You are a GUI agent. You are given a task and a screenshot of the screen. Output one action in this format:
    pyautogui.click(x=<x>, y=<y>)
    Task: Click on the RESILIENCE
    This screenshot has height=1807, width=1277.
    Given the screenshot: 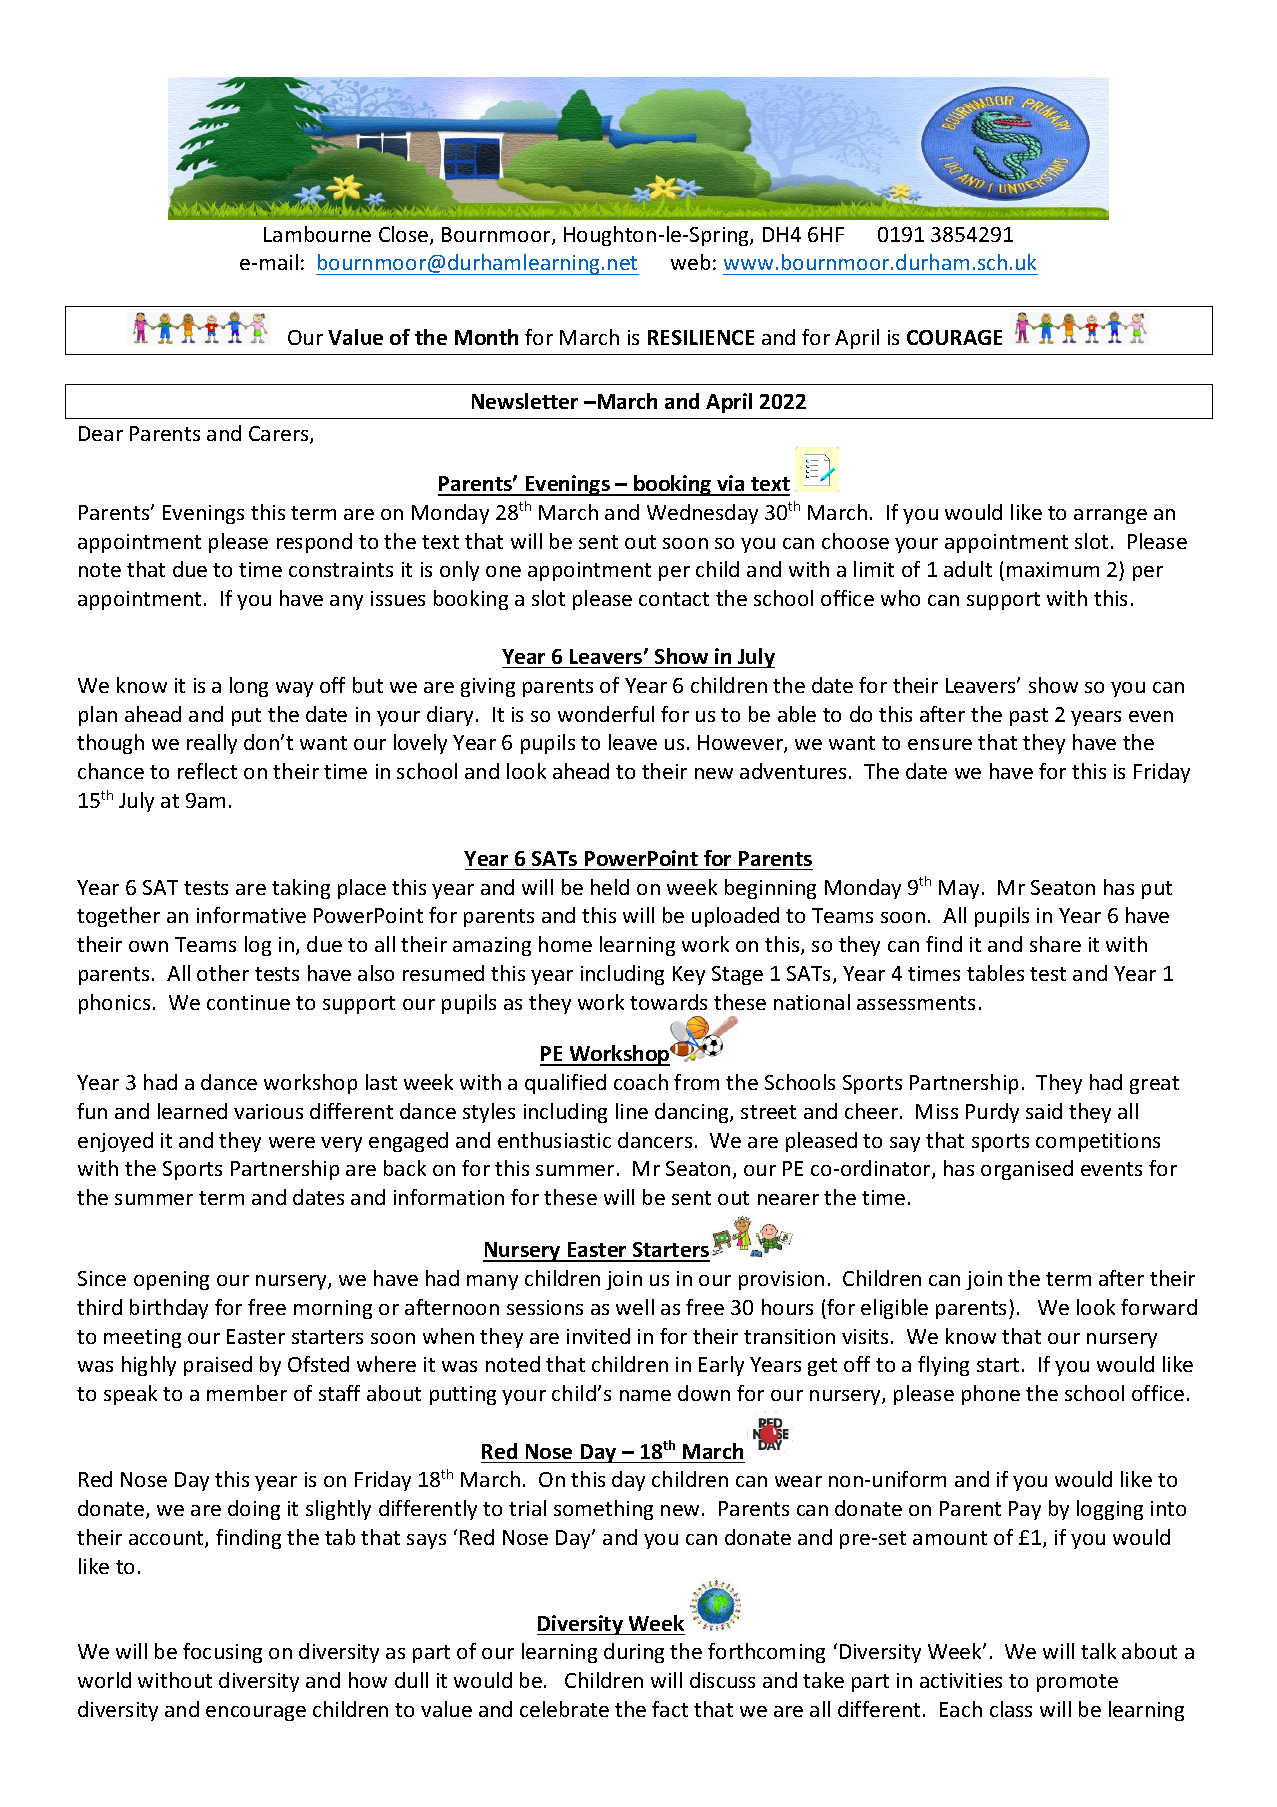 What is the action you would take?
    pyautogui.click(x=701, y=337)
